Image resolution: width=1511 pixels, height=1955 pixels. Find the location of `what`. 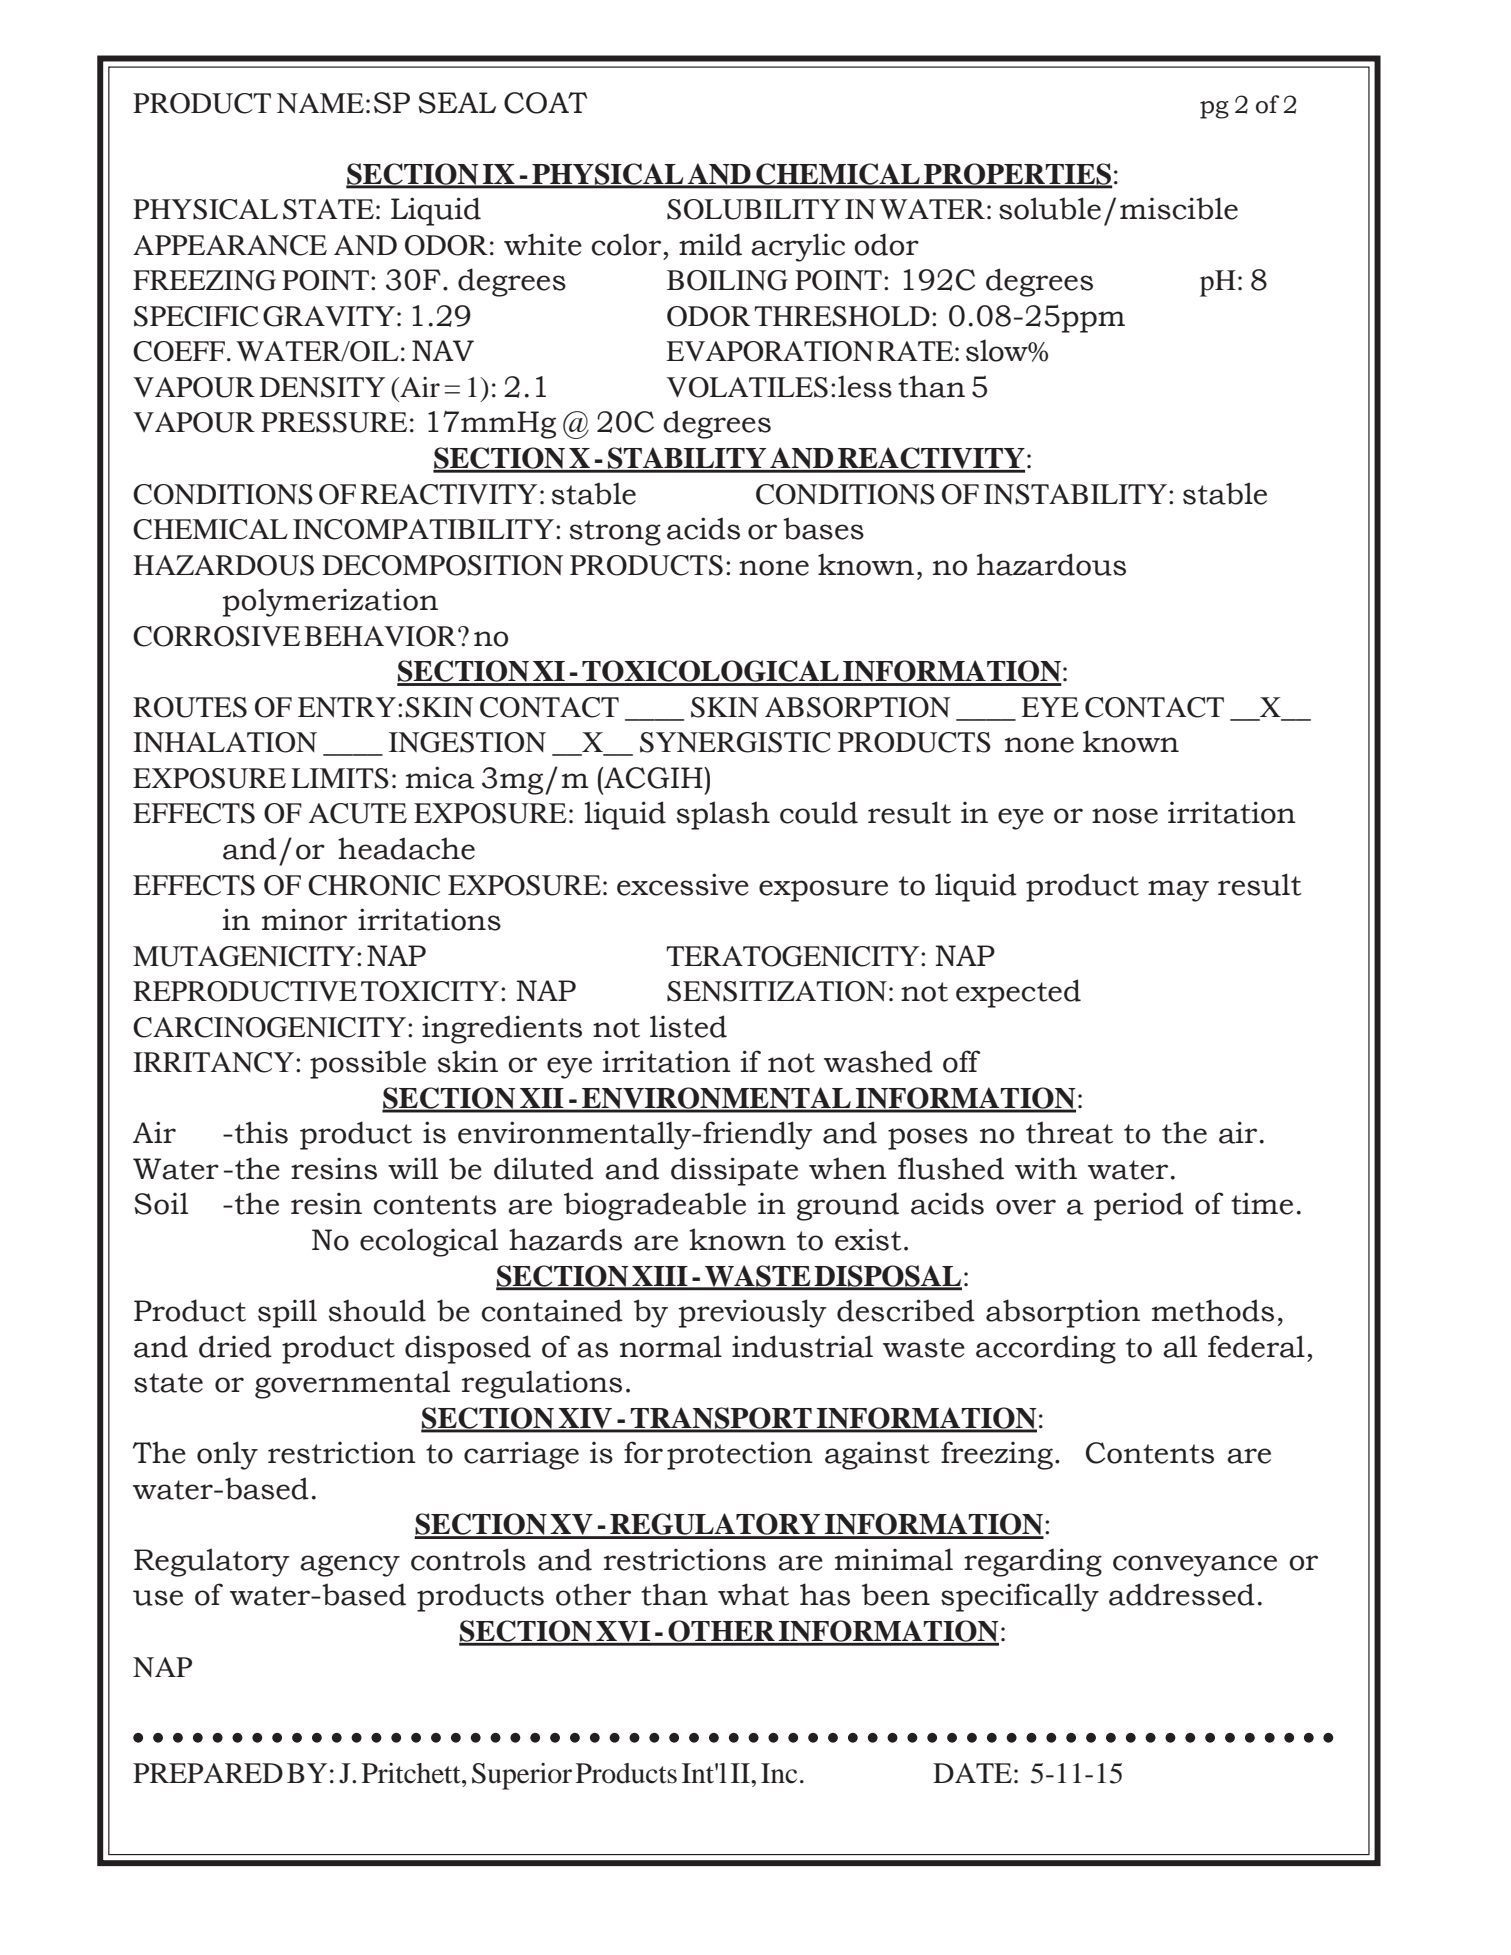

what is located at coordinates (753, 1594).
